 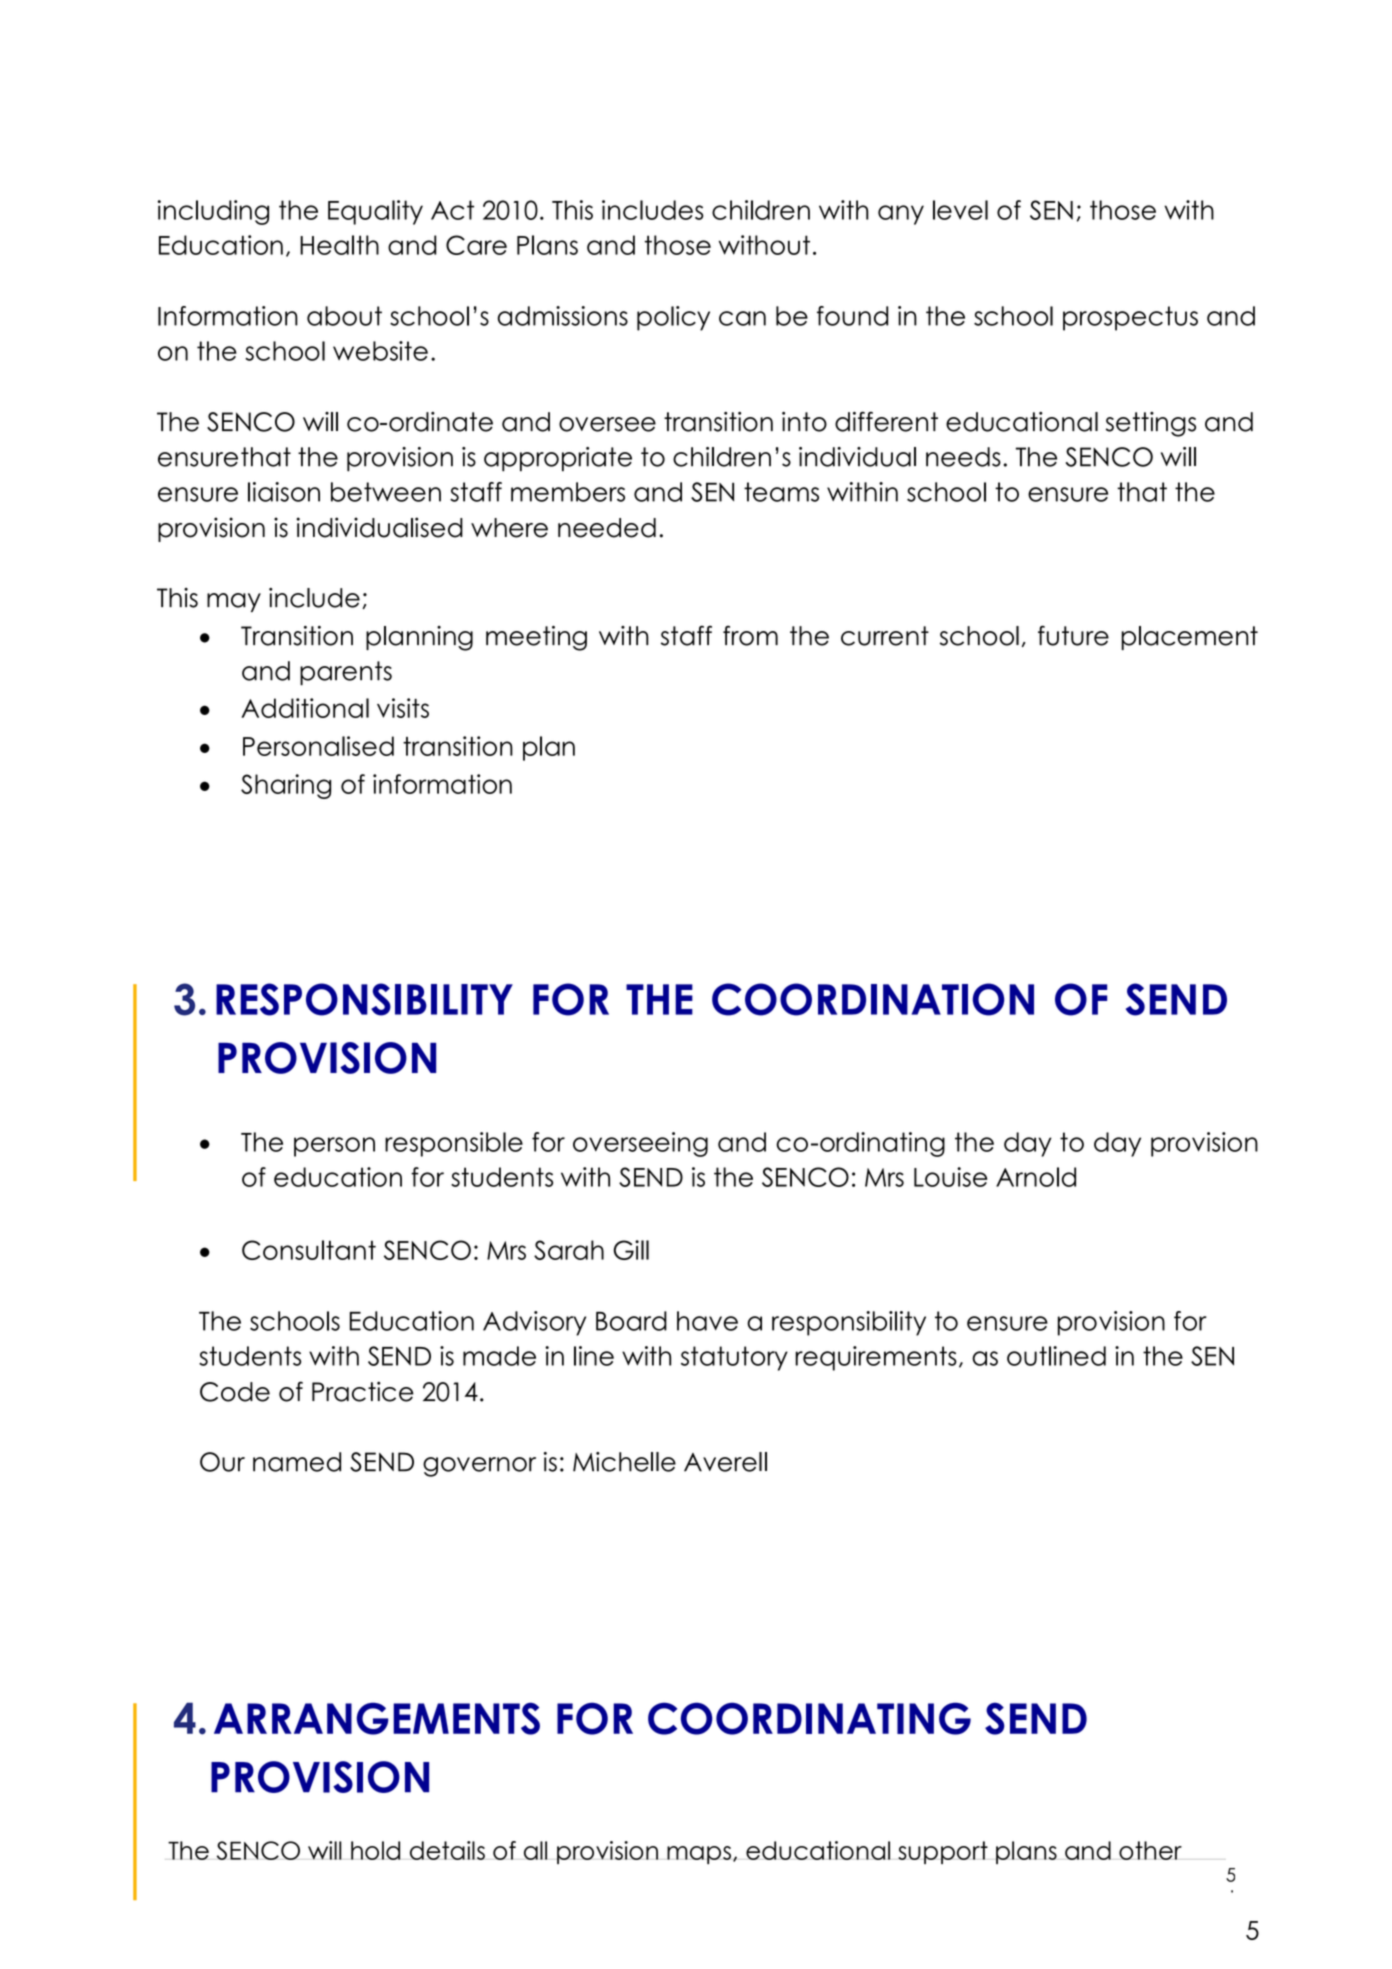 I want to click on other, so click(x=1150, y=1850).
